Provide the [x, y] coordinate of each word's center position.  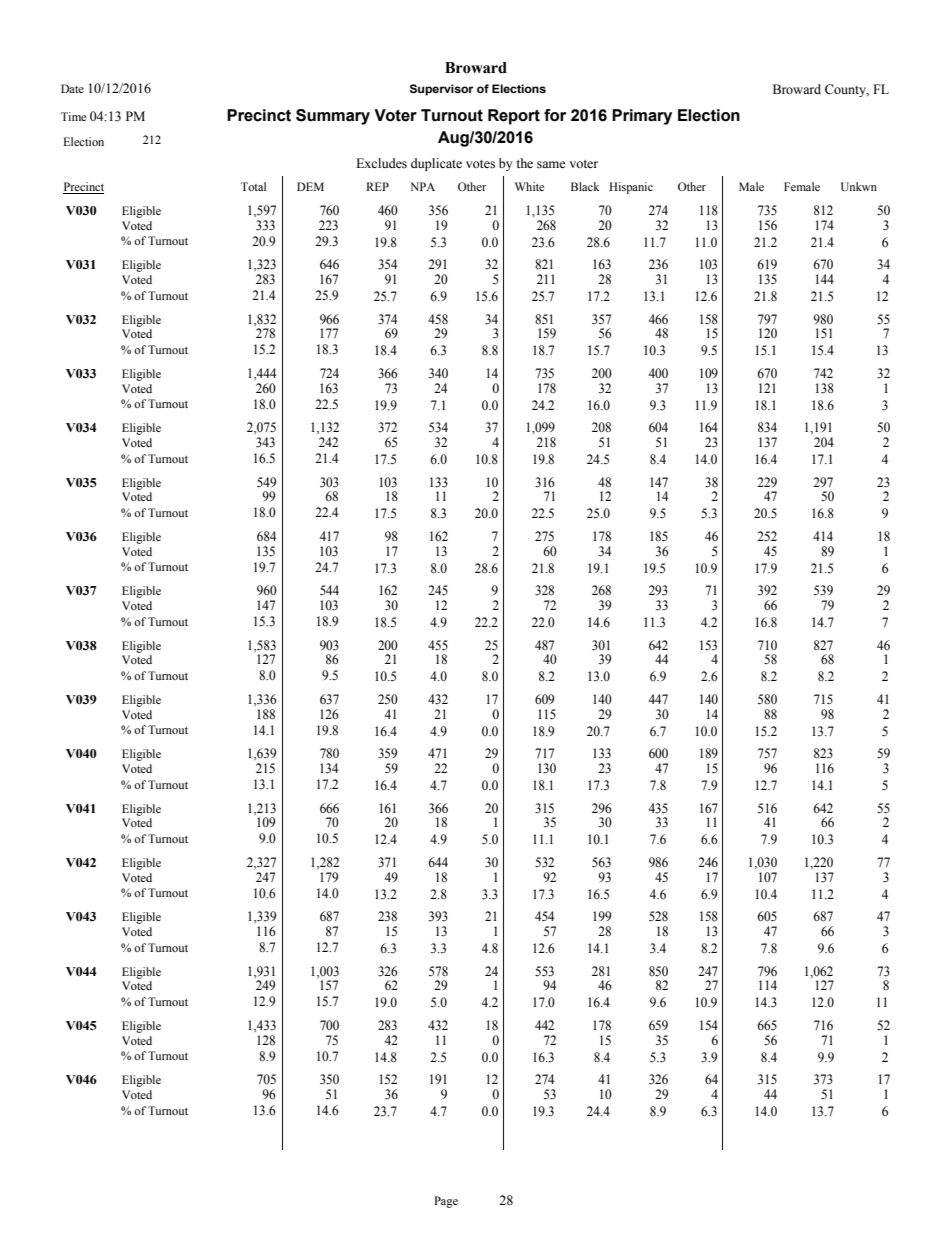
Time [73, 116]
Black [585, 186]
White [529, 186]
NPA [422, 186]
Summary [333, 117]
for [555, 115]
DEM [310, 186]
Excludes [381, 163]
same [551, 165]
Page [446, 1202]
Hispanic [631, 188]
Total [253, 186]
